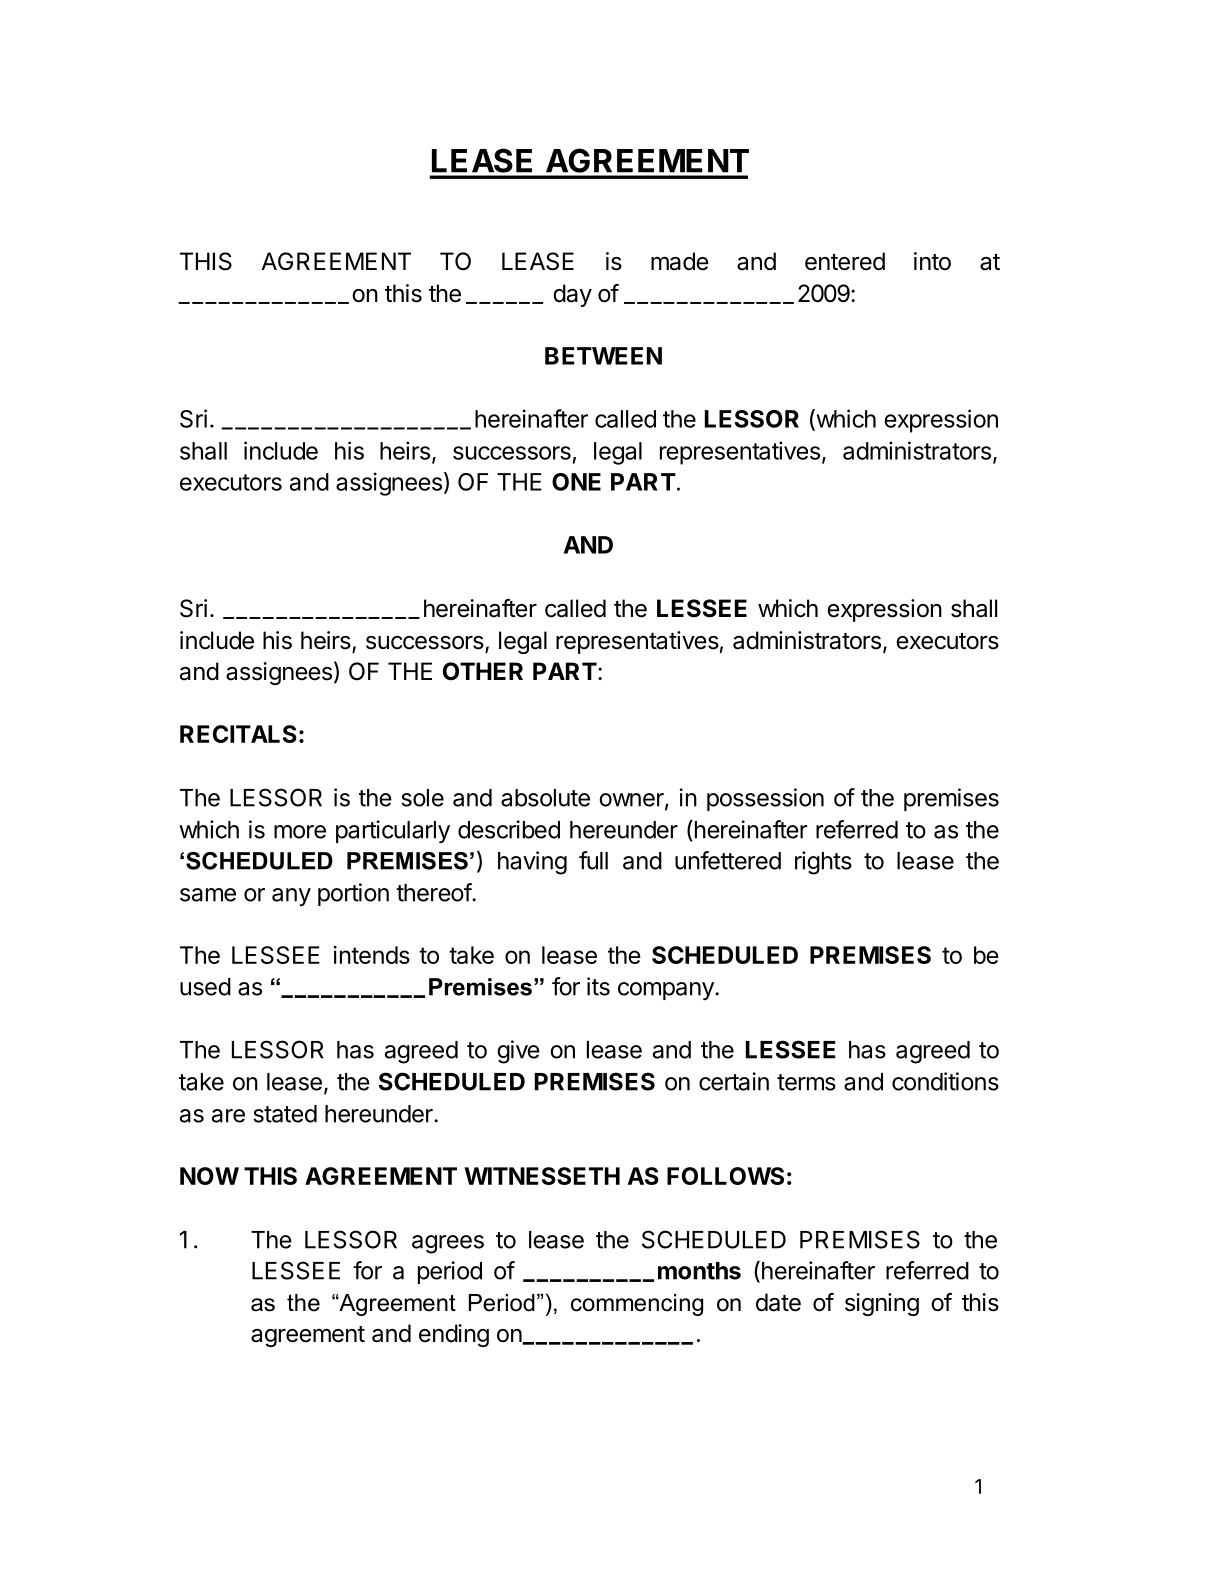  Describe the element at coordinates (765, 799) in the image. I see `possession` at that location.
